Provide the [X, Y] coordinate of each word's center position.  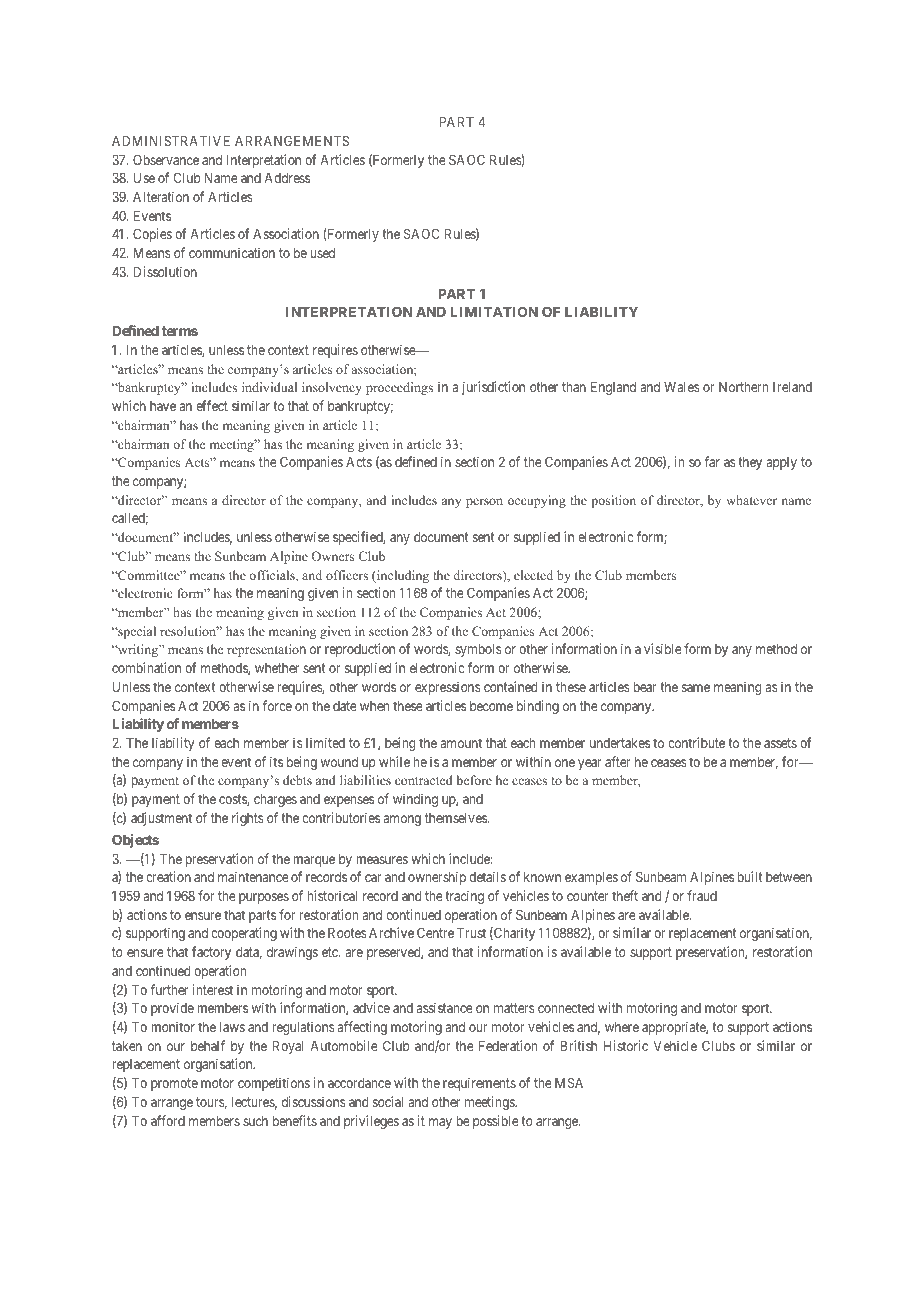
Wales [682, 387]
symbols [478, 650]
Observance [166, 159]
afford [168, 1120]
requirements [479, 1084]
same [696, 688]
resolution [189, 631]
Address [287, 178]
